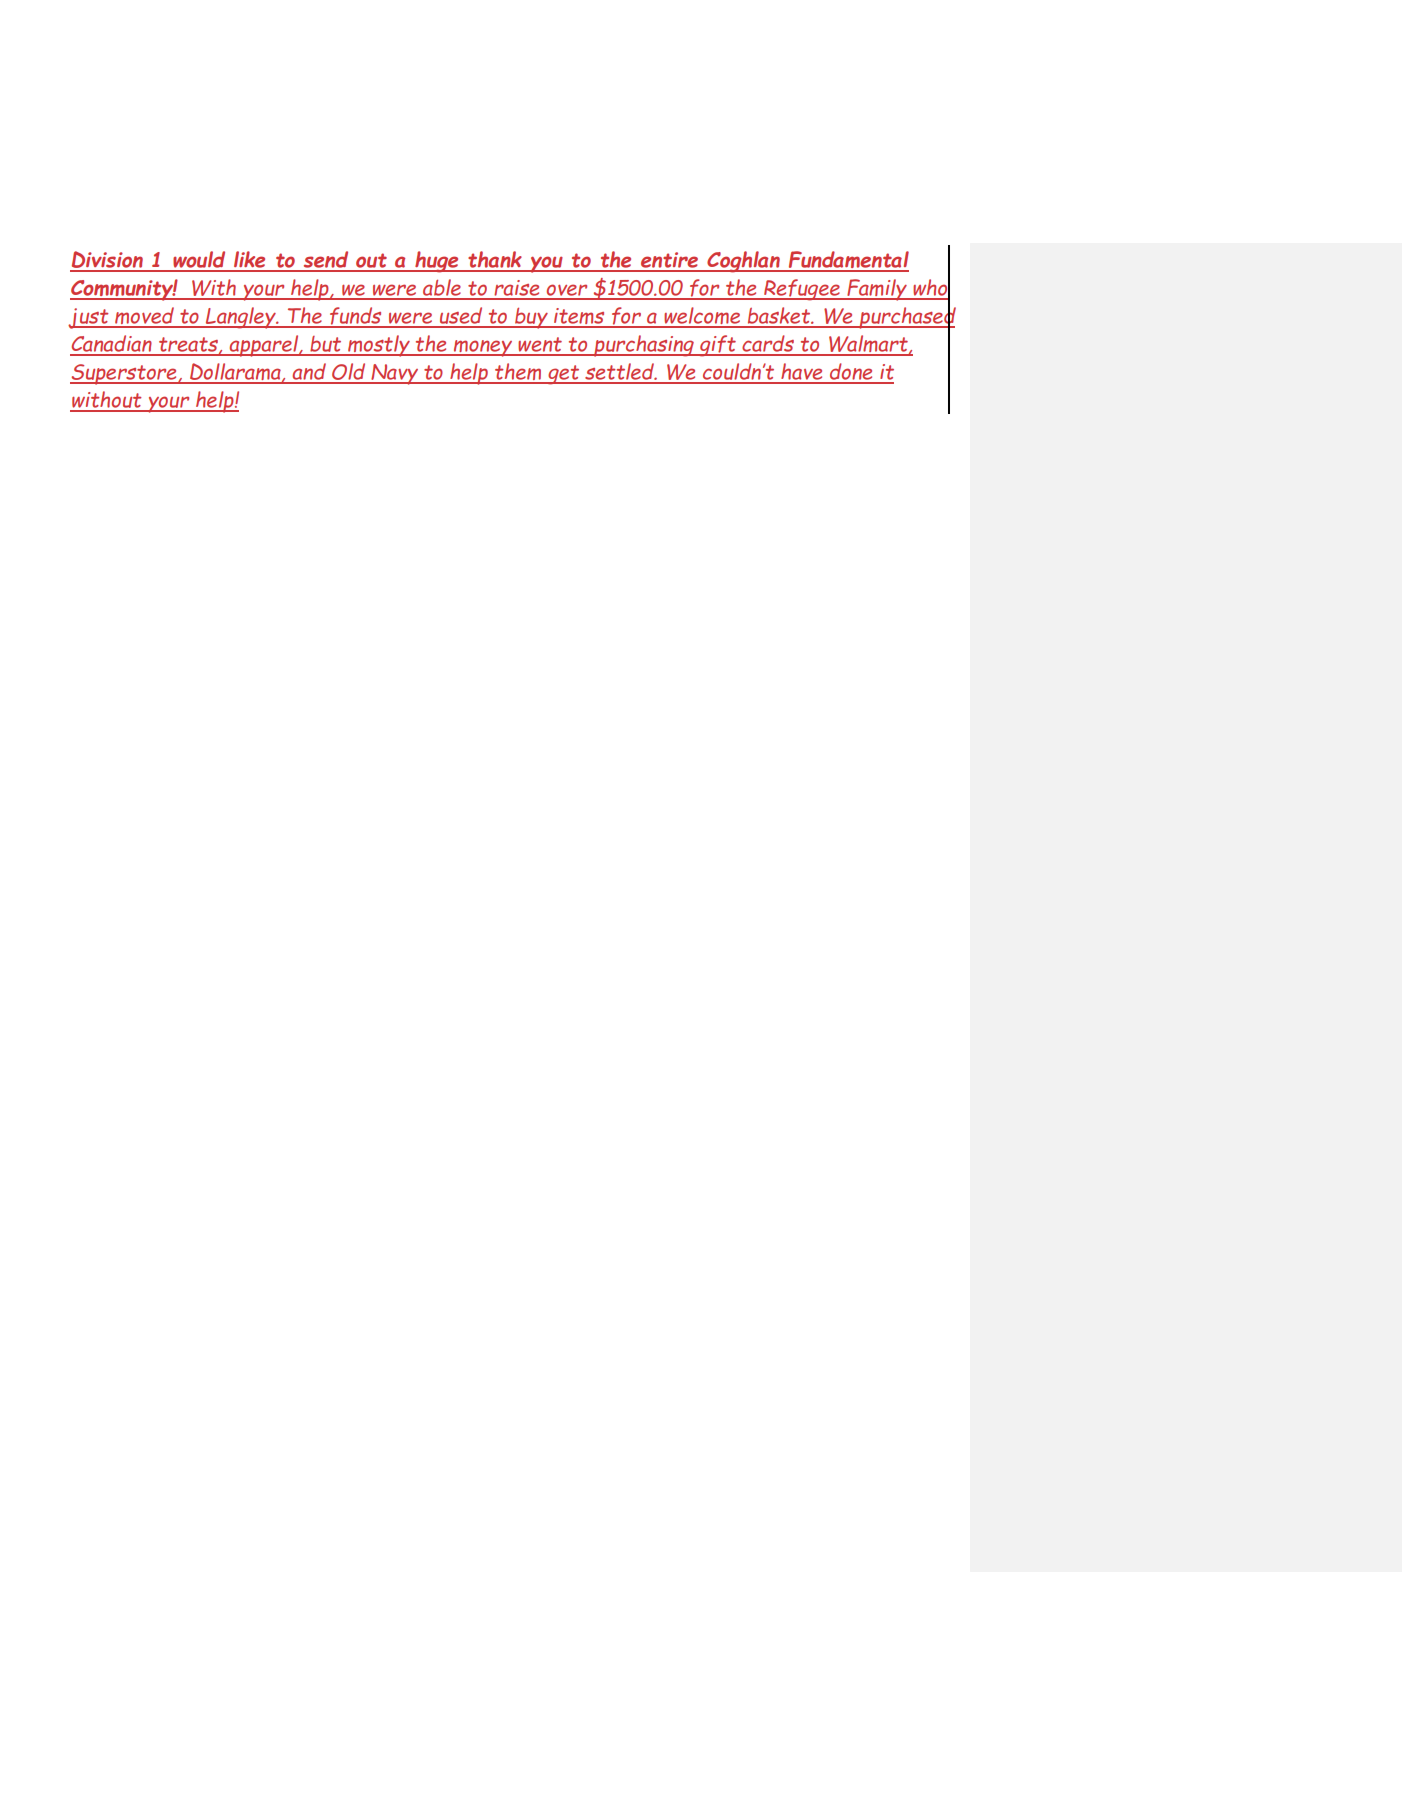  I want to click on Superstore, so click(124, 374).
